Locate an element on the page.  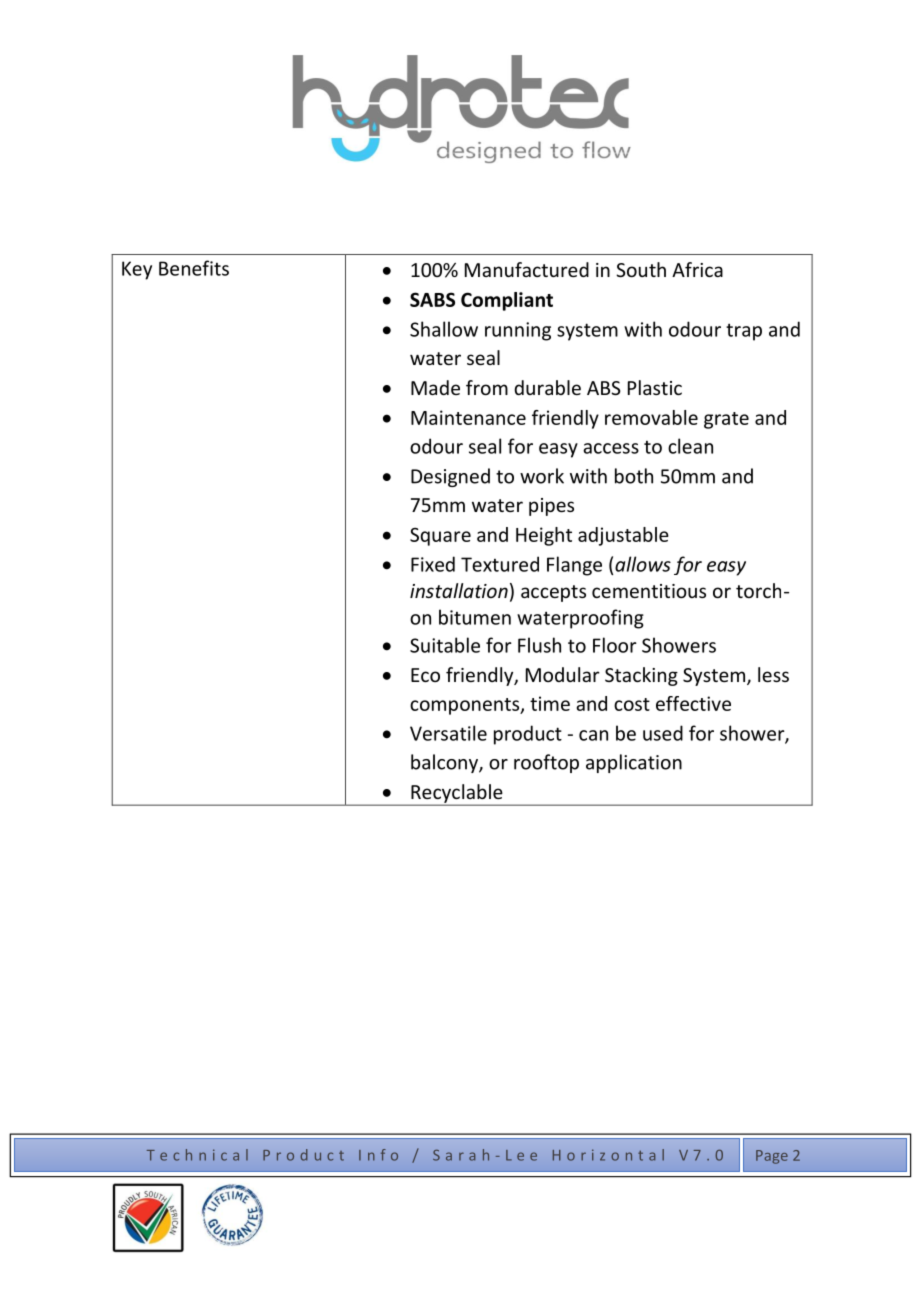
Africa is located at coordinates (697, 269).
